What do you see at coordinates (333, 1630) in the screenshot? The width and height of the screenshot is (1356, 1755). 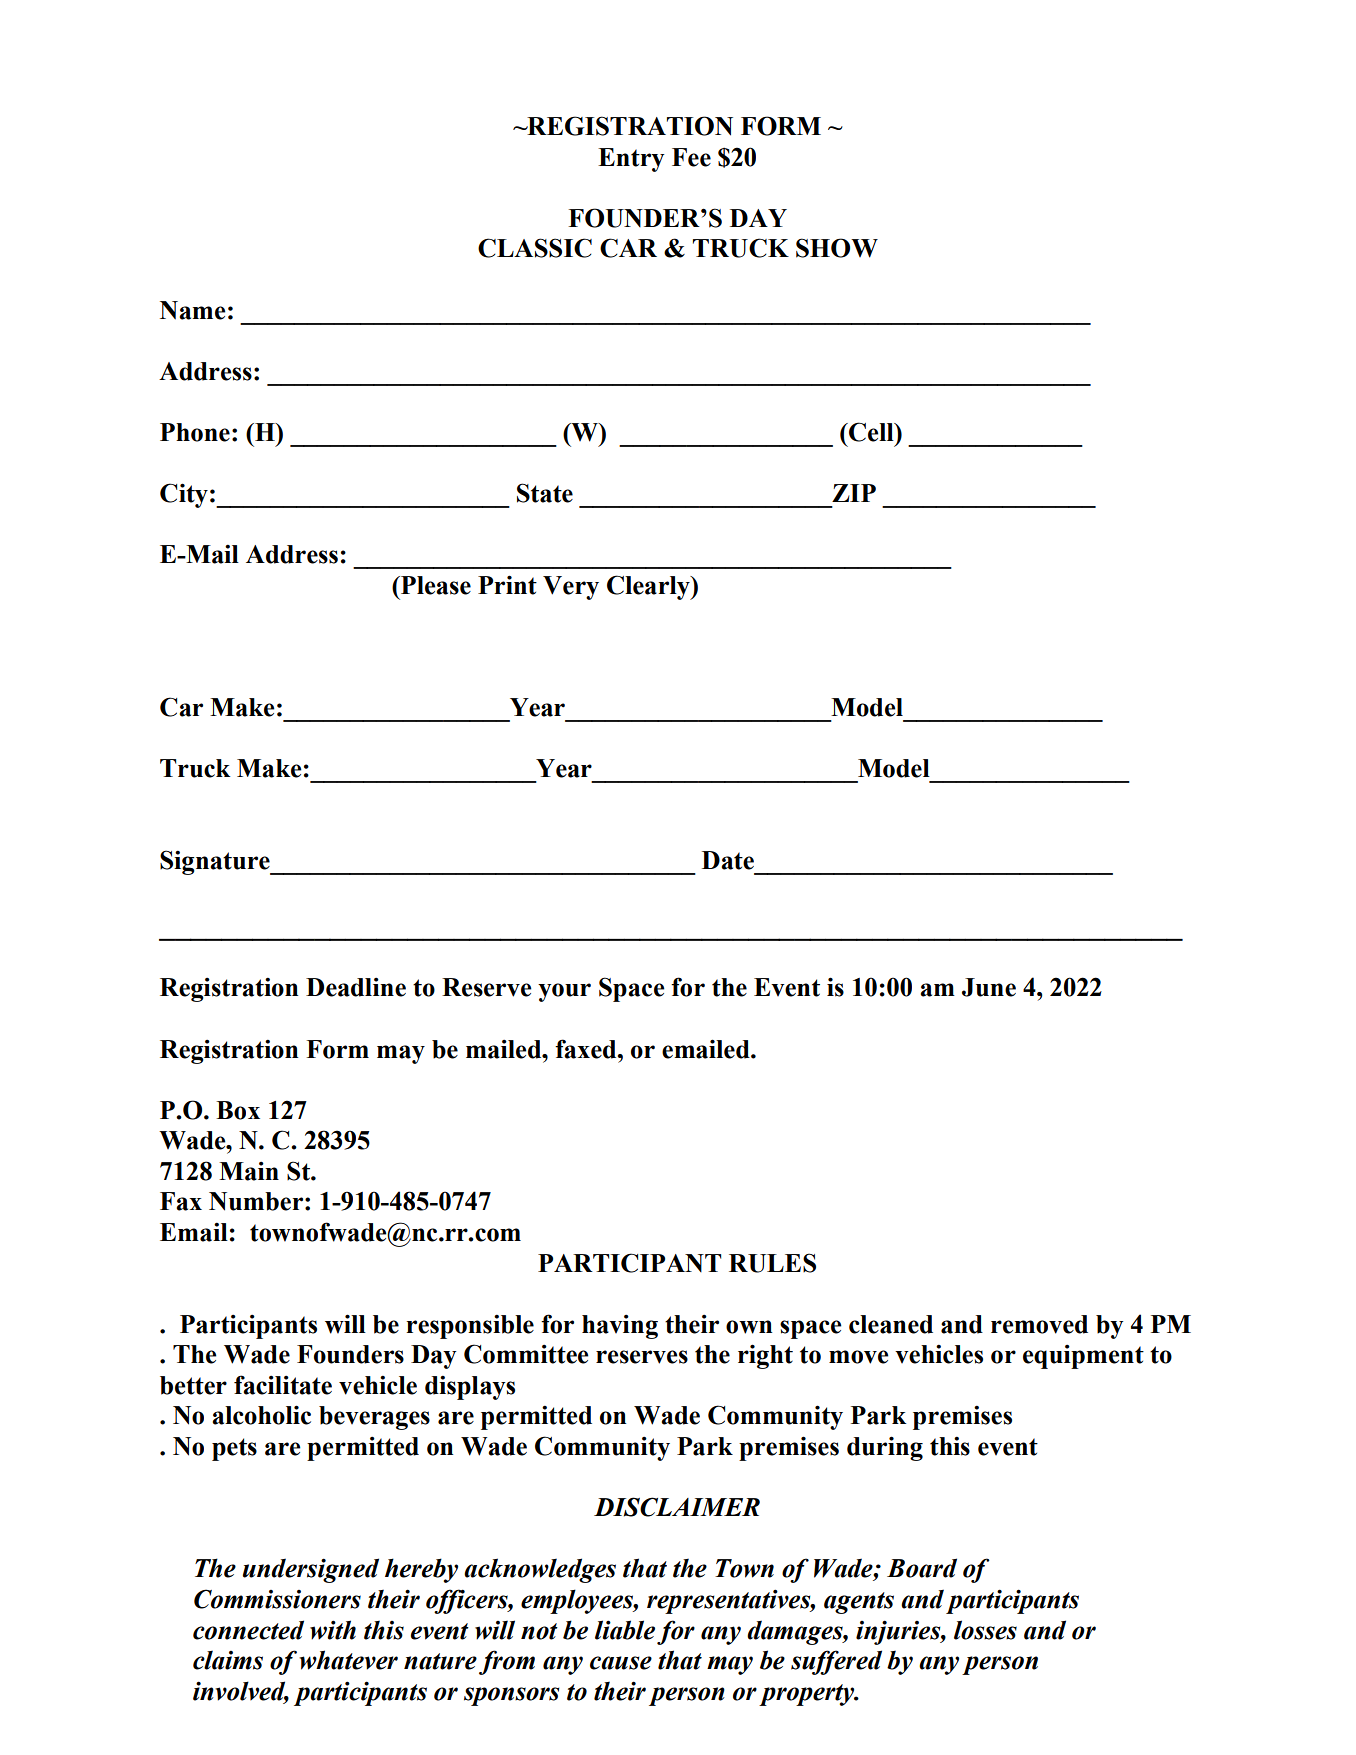 I see `with` at bounding box center [333, 1630].
